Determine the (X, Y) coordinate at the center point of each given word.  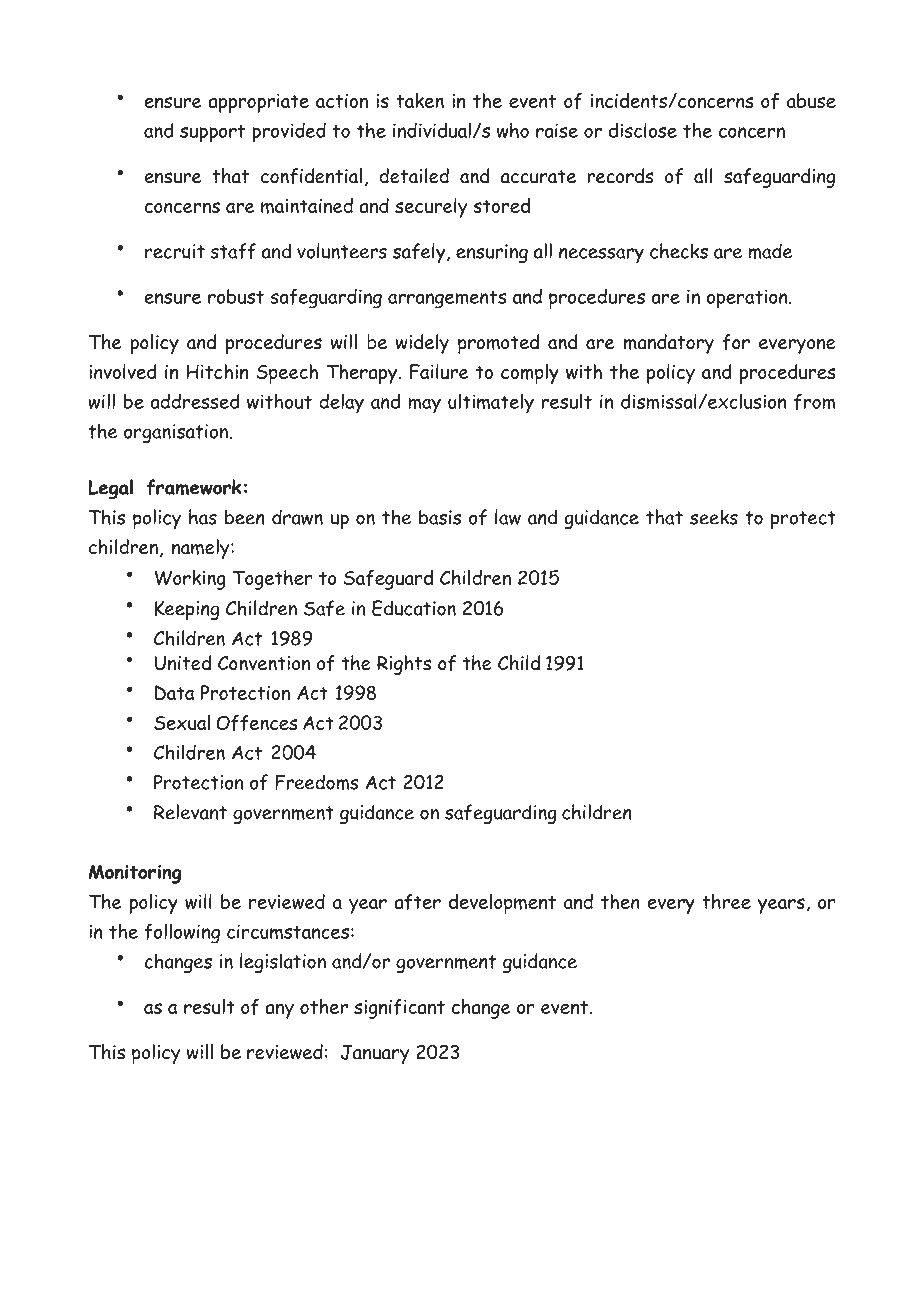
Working (190, 580)
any (279, 1011)
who (513, 130)
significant (399, 1009)
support (212, 133)
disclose (643, 130)
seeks (714, 517)
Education (414, 608)
